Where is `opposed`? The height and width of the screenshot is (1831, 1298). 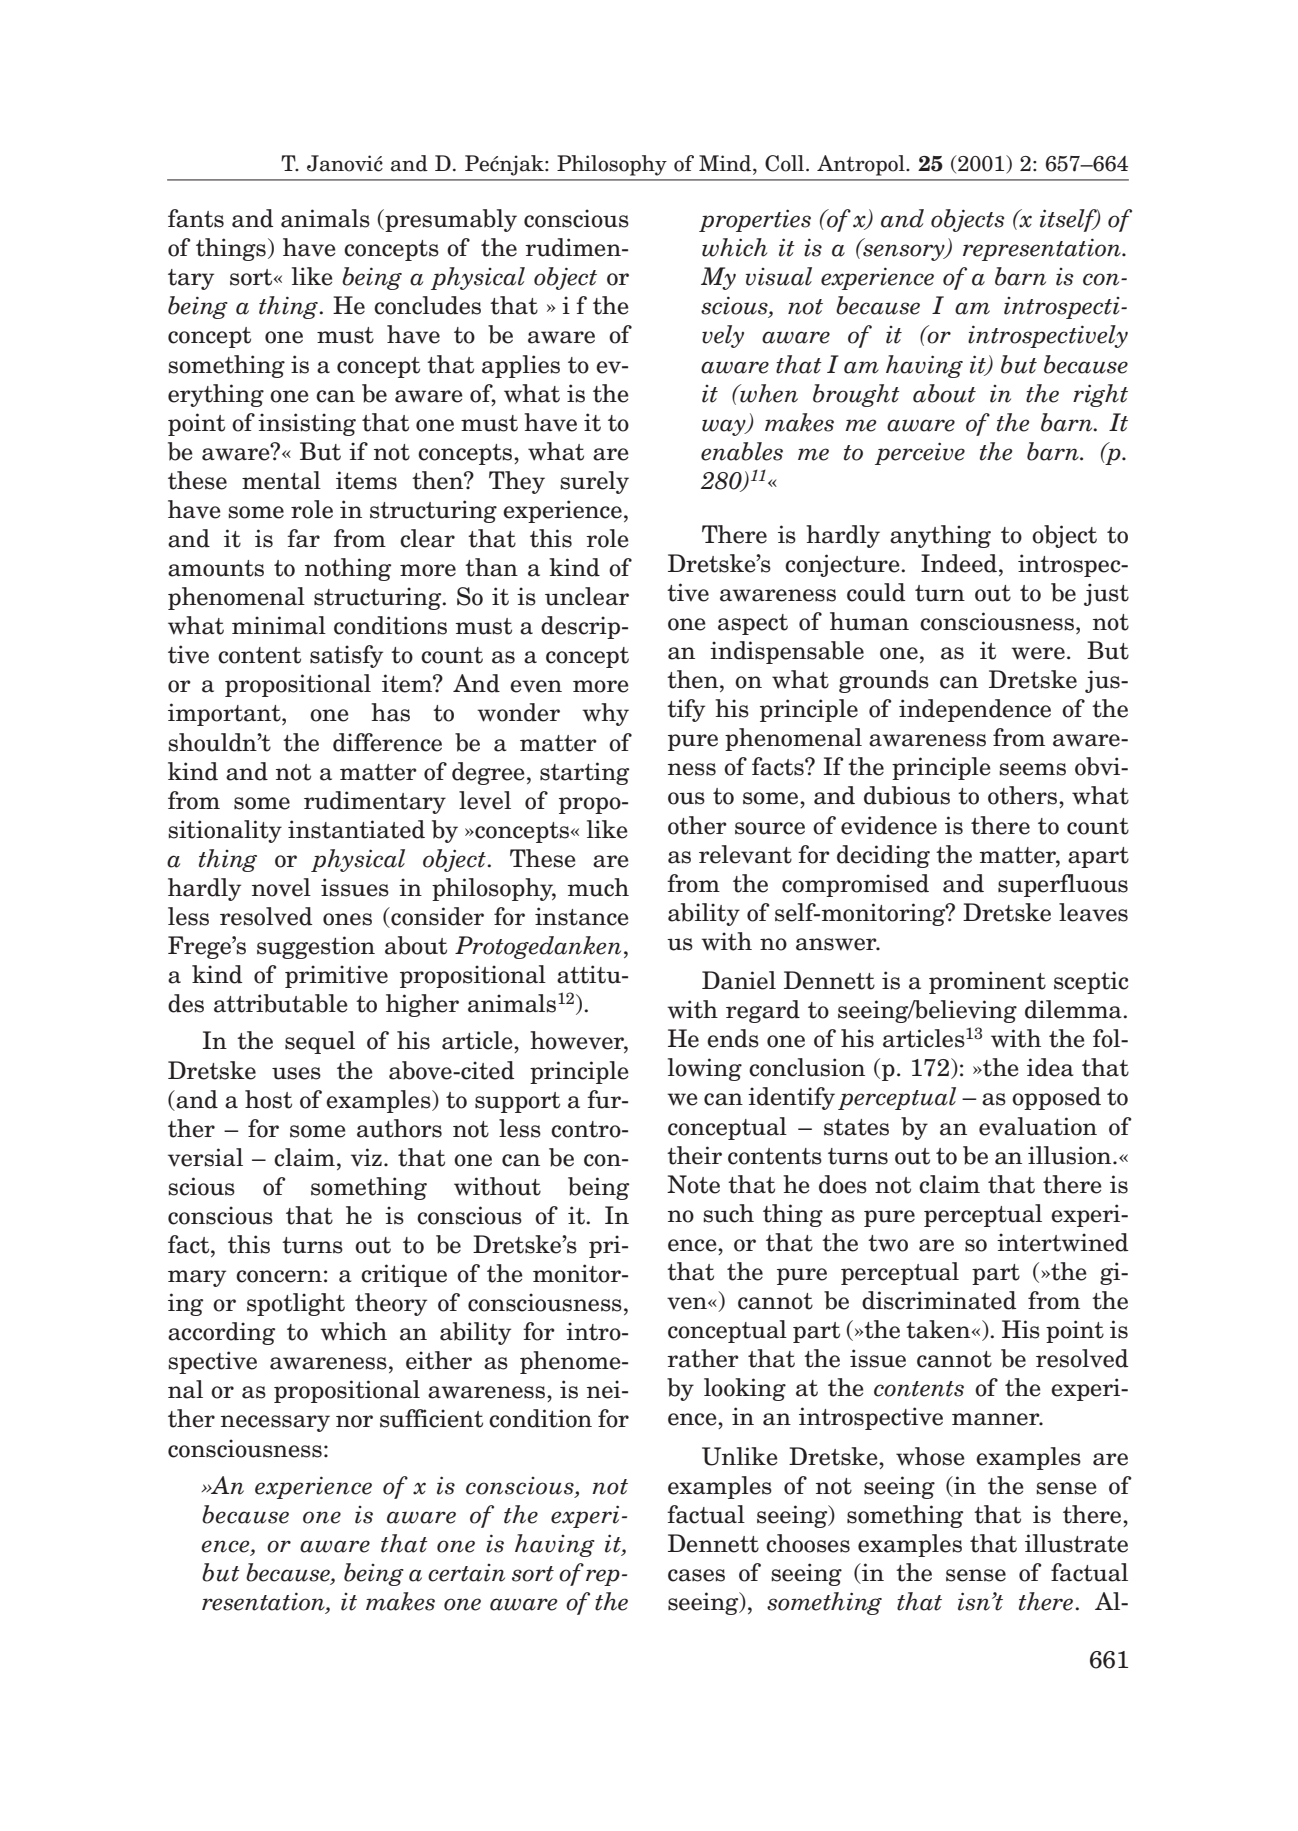 opposed is located at coordinates (1056, 1098).
